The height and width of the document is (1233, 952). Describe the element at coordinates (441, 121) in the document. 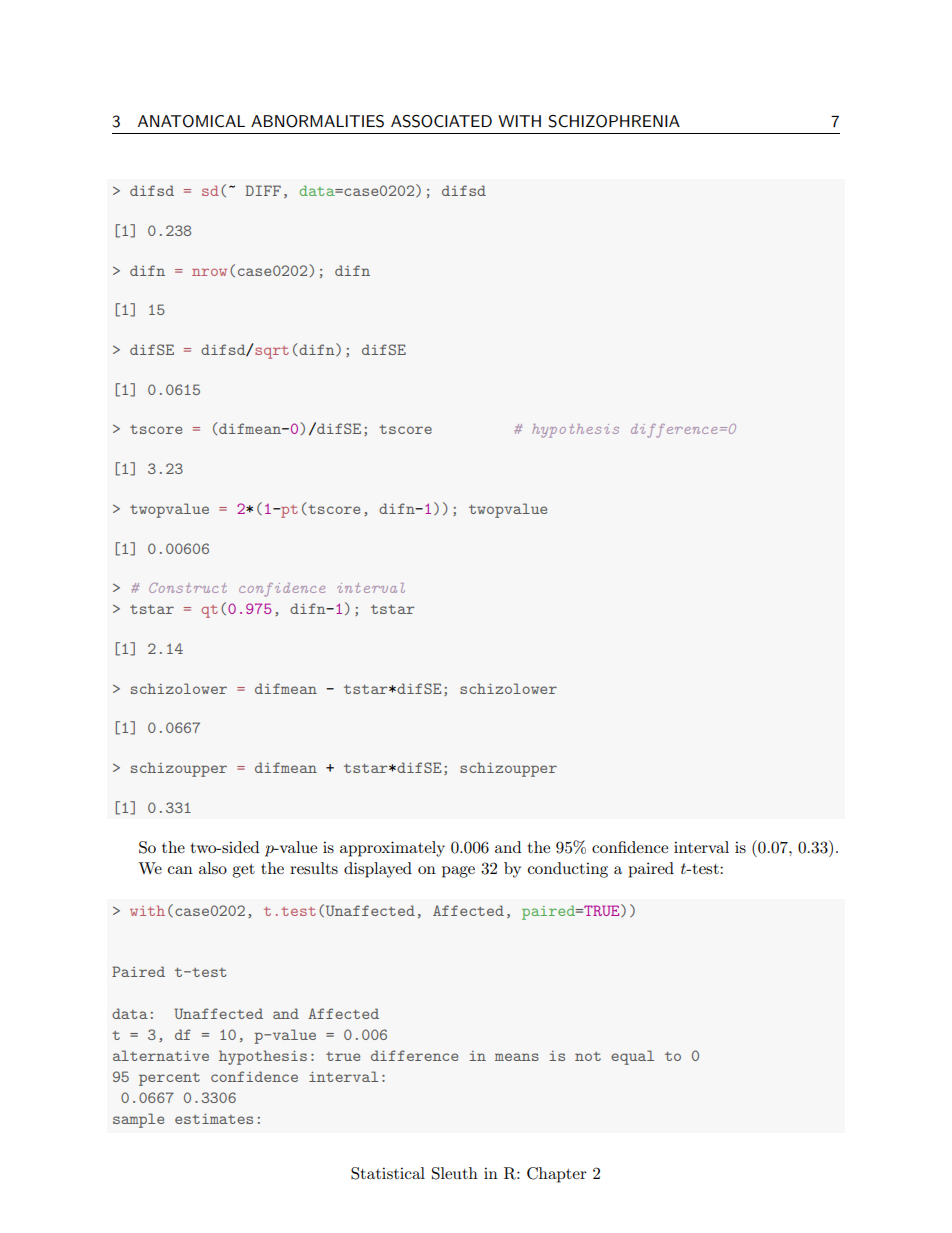

I see `ASSOCIATED` at that location.
